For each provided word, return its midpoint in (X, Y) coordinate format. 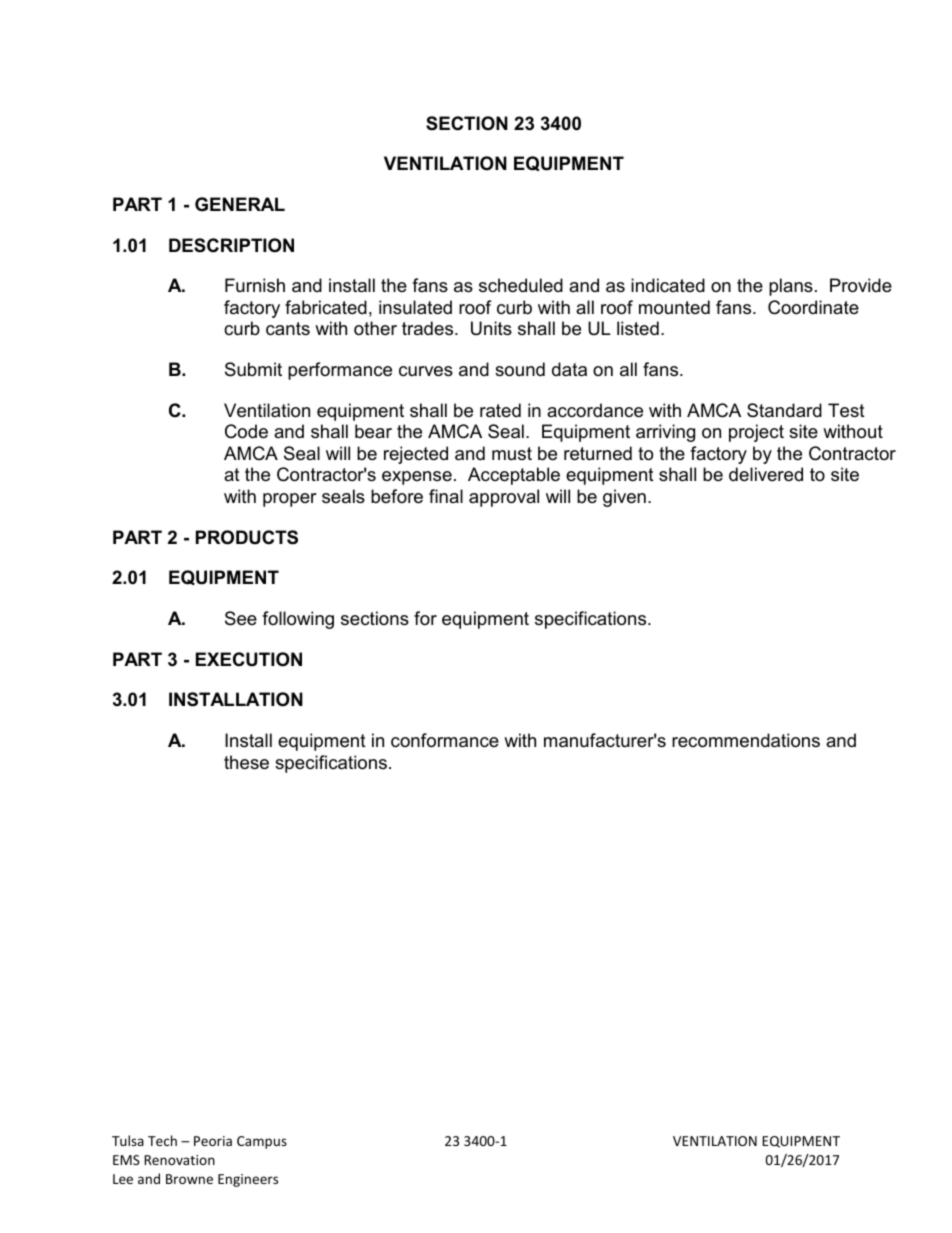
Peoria (213, 1141)
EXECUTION (249, 659)
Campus (262, 1142)
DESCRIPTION (231, 245)
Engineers (248, 1180)
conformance (445, 740)
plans (791, 287)
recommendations (746, 740)
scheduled (521, 285)
